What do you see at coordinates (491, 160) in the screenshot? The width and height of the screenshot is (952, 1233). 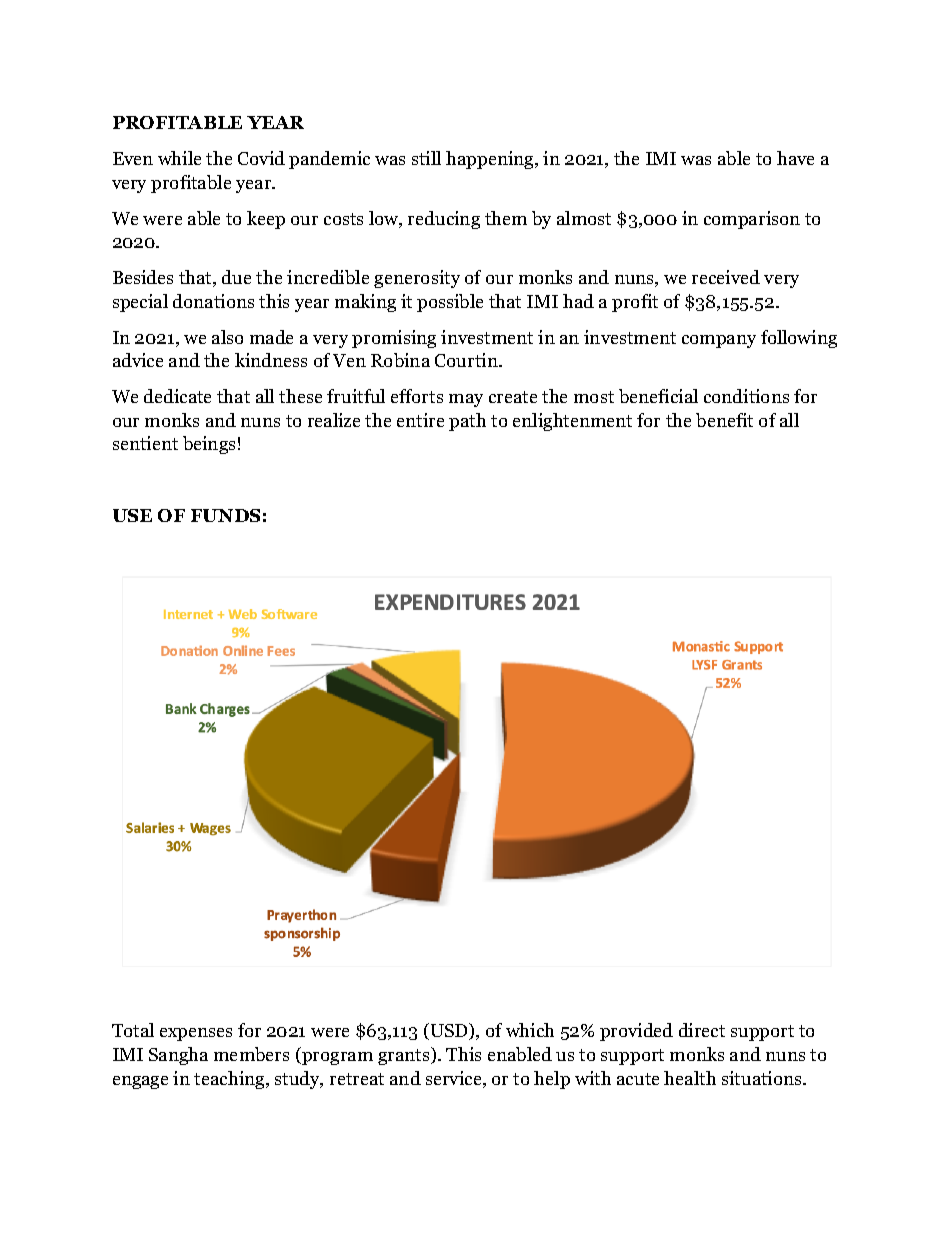 I see `happening` at bounding box center [491, 160].
